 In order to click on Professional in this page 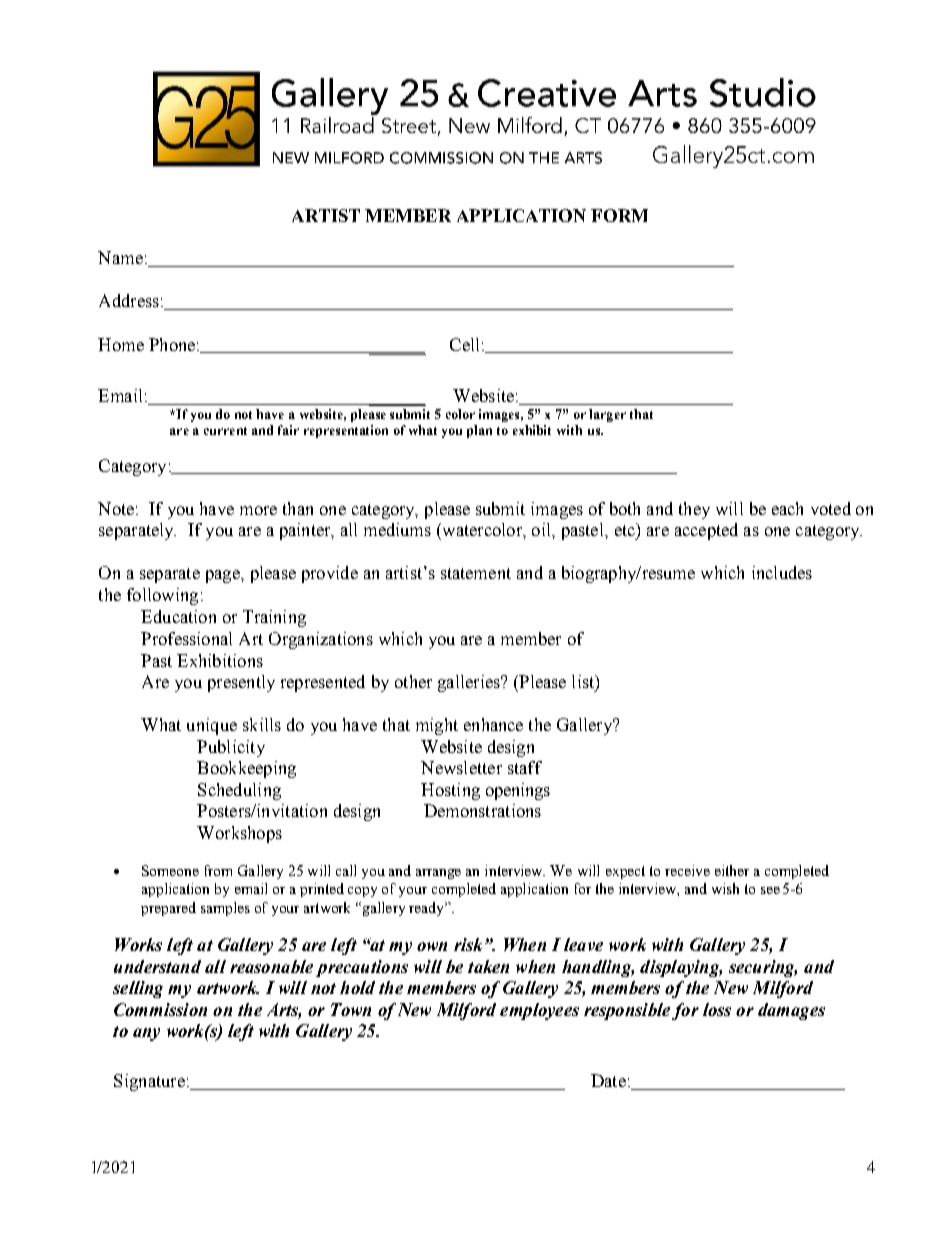, I will do `click(186, 638)`.
